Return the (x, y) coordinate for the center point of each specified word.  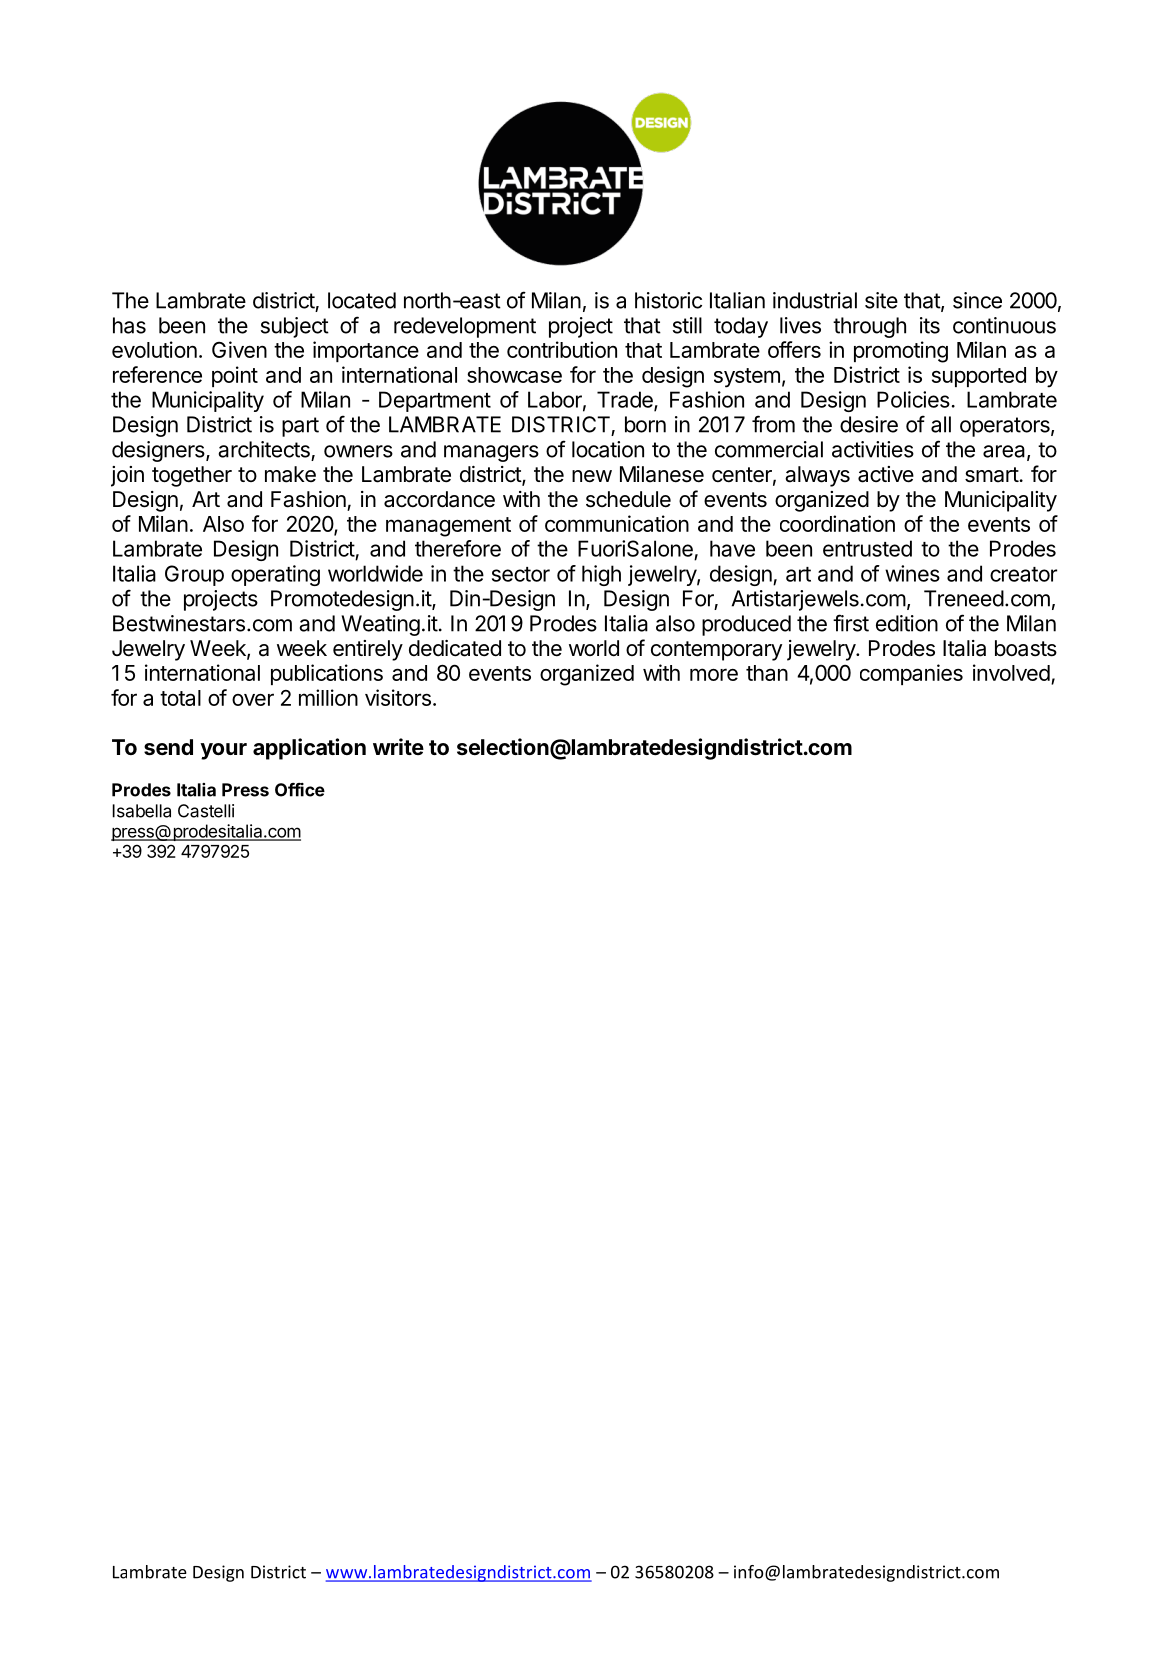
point (235, 376)
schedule (628, 499)
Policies (913, 399)
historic (668, 300)
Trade (626, 400)
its (930, 325)
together (192, 476)
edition (907, 623)
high (601, 575)
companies (911, 674)
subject (295, 327)
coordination (837, 523)
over (253, 699)
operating (275, 575)
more (714, 674)
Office (300, 790)
